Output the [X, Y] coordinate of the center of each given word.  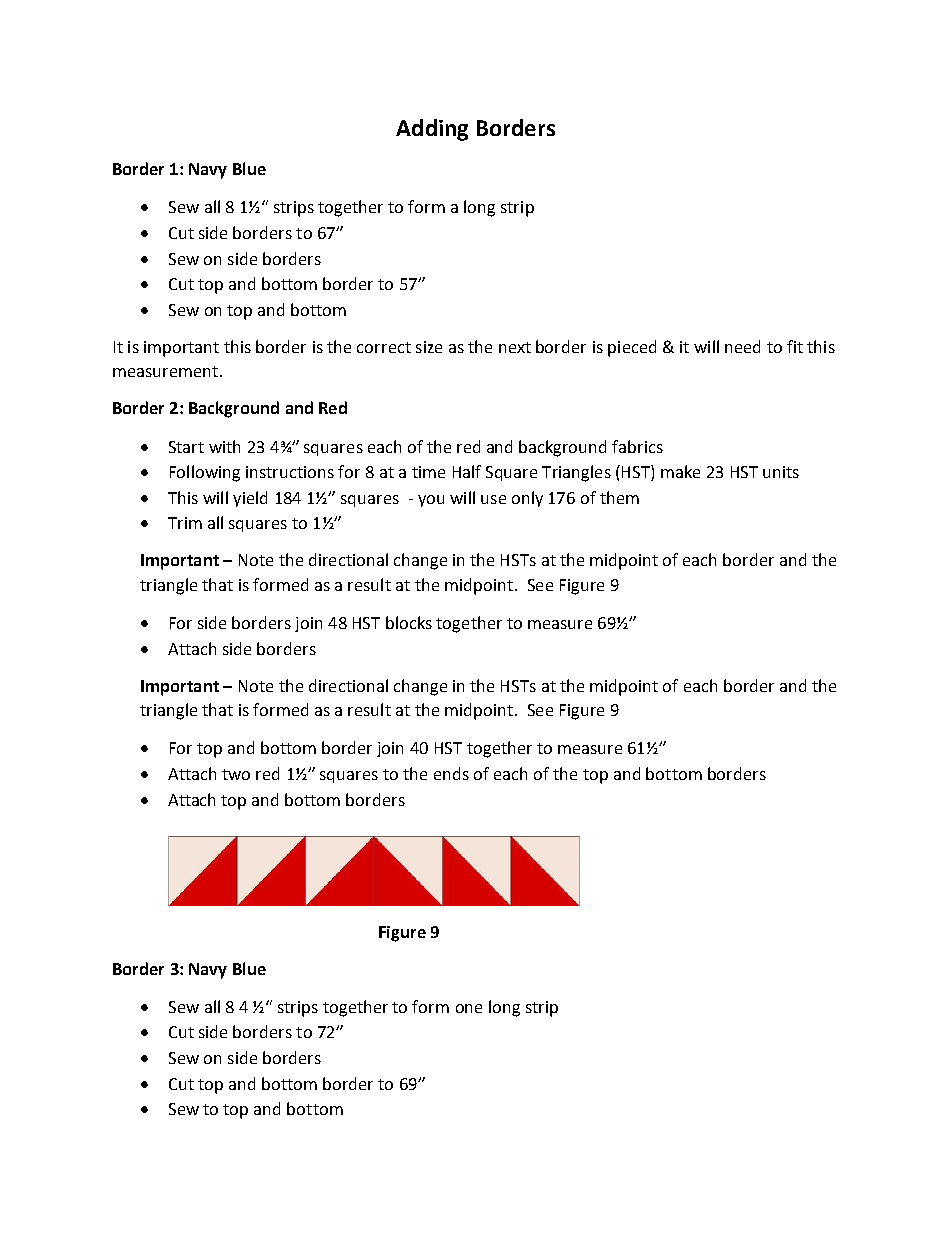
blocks [409, 622]
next [515, 347]
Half [467, 471]
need [742, 346]
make [680, 471]
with [224, 446]
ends [451, 773]
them [619, 497]
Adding [432, 130]
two [236, 774]
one [469, 1008]
